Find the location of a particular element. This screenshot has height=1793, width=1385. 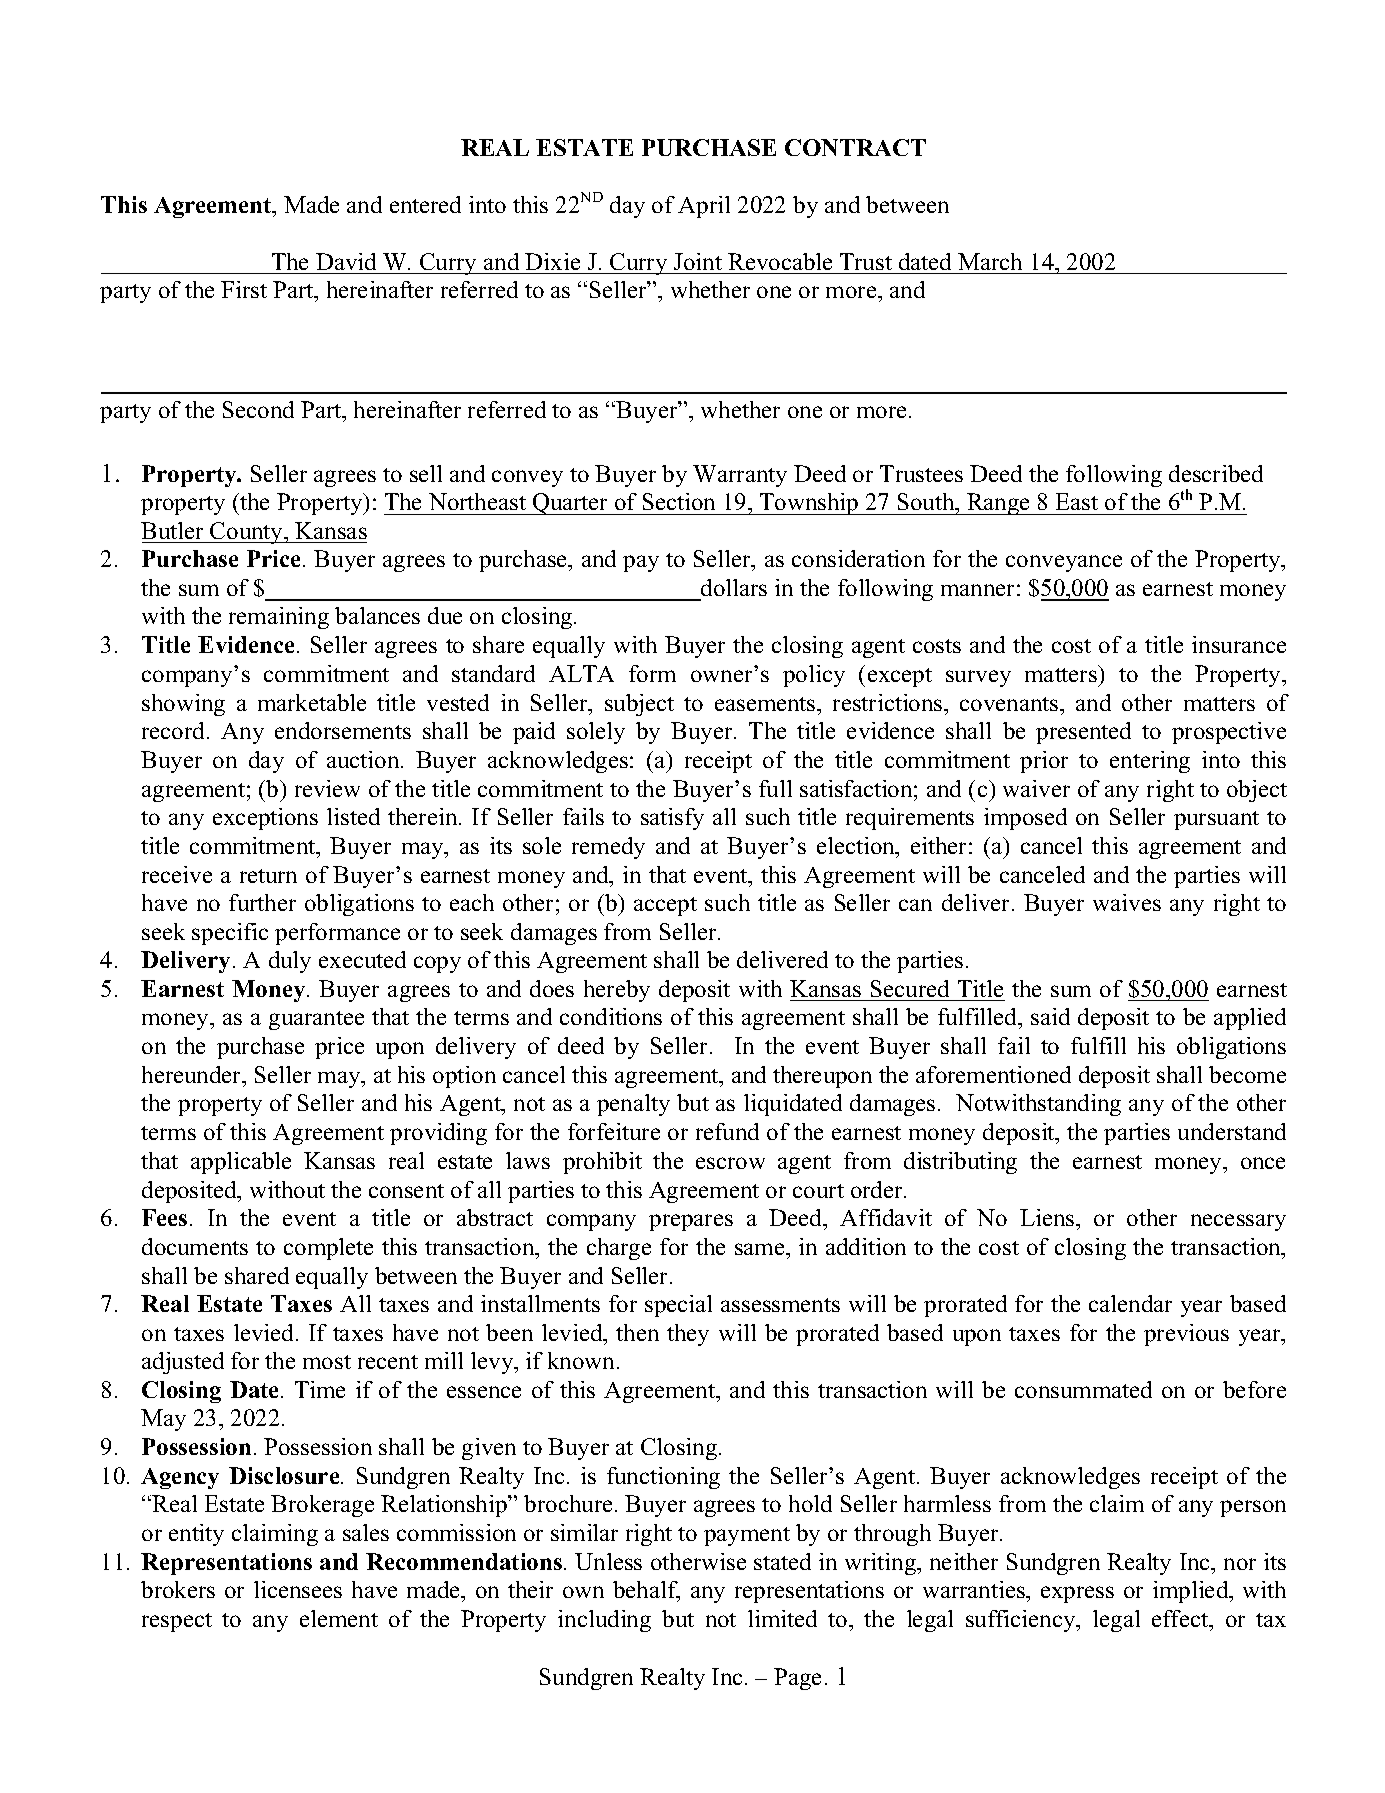

further is located at coordinates (262, 902).
